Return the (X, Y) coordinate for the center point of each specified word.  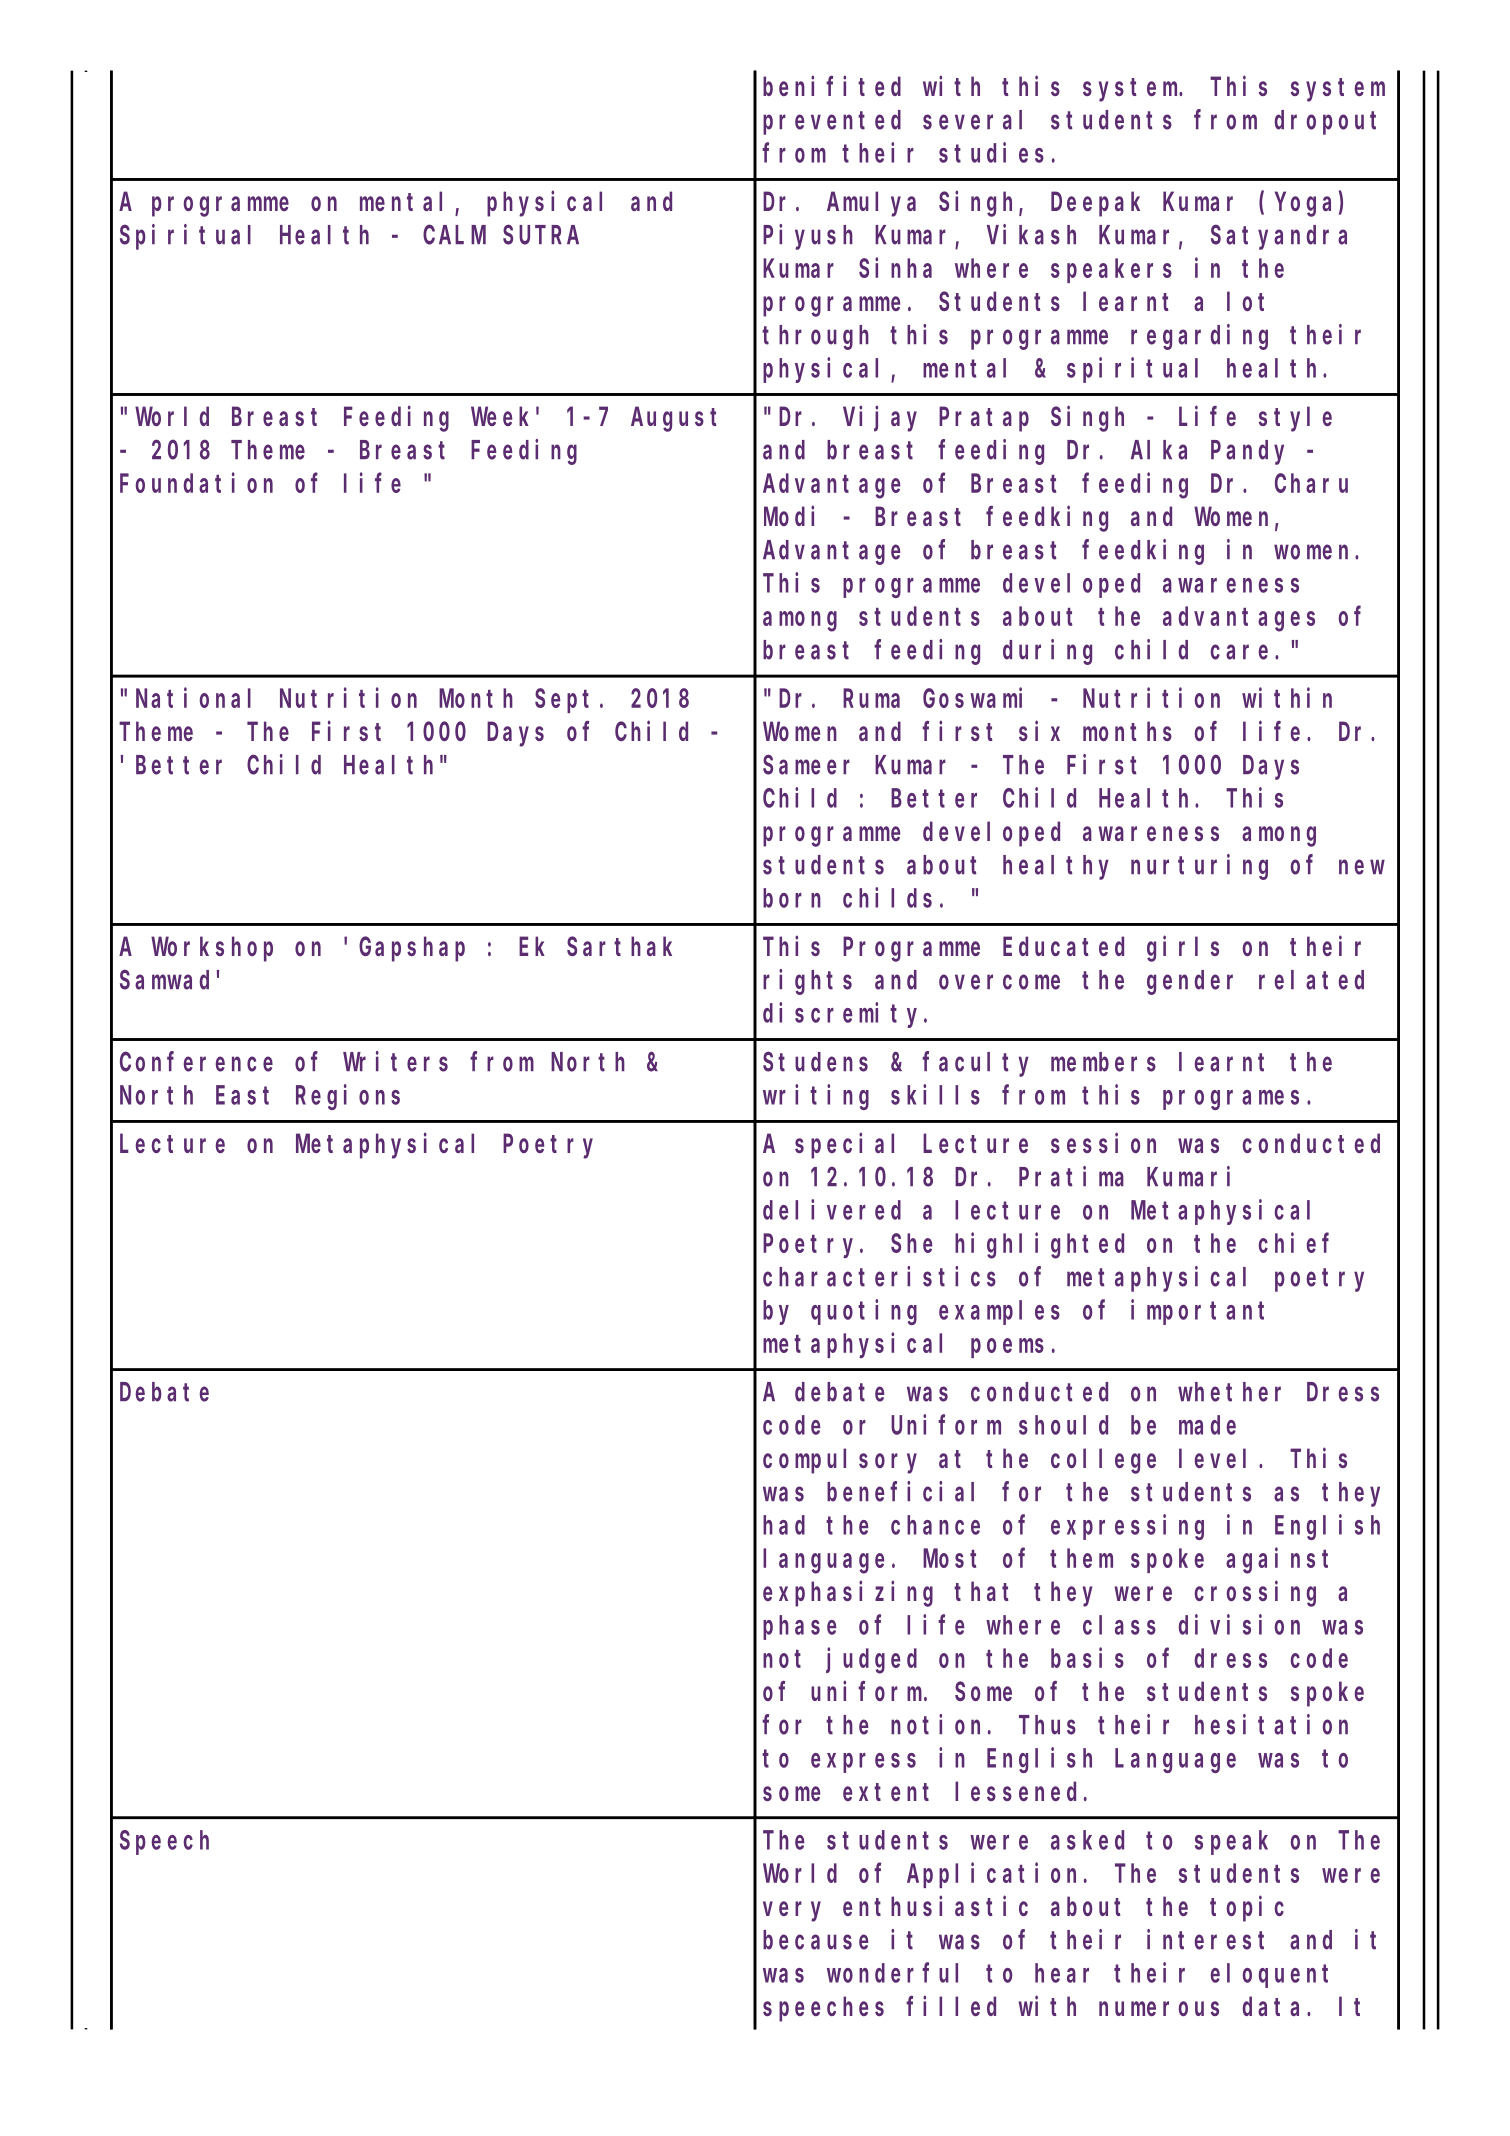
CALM (454, 235)
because (816, 1940)
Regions (348, 1097)
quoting (864, 1312)
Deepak (1095, 204)
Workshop (212, 949)
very (792, 1911)
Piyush (808, 237)
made (1207, 1425)
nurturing (1199, 867)
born (792, 898)
